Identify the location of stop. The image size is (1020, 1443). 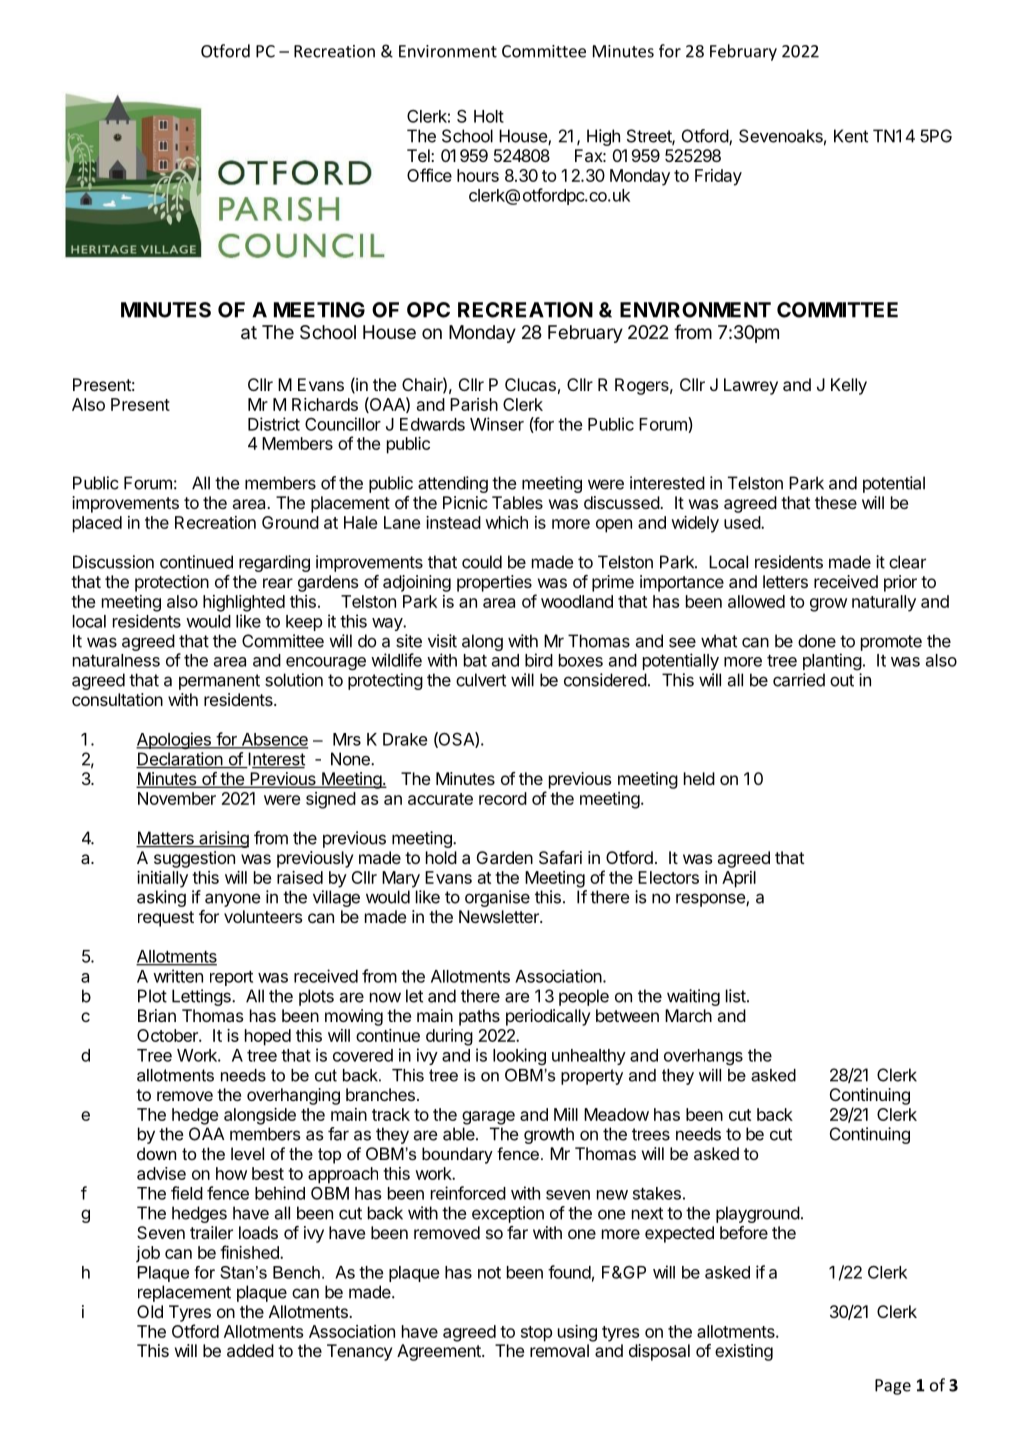
(536, 1334).
